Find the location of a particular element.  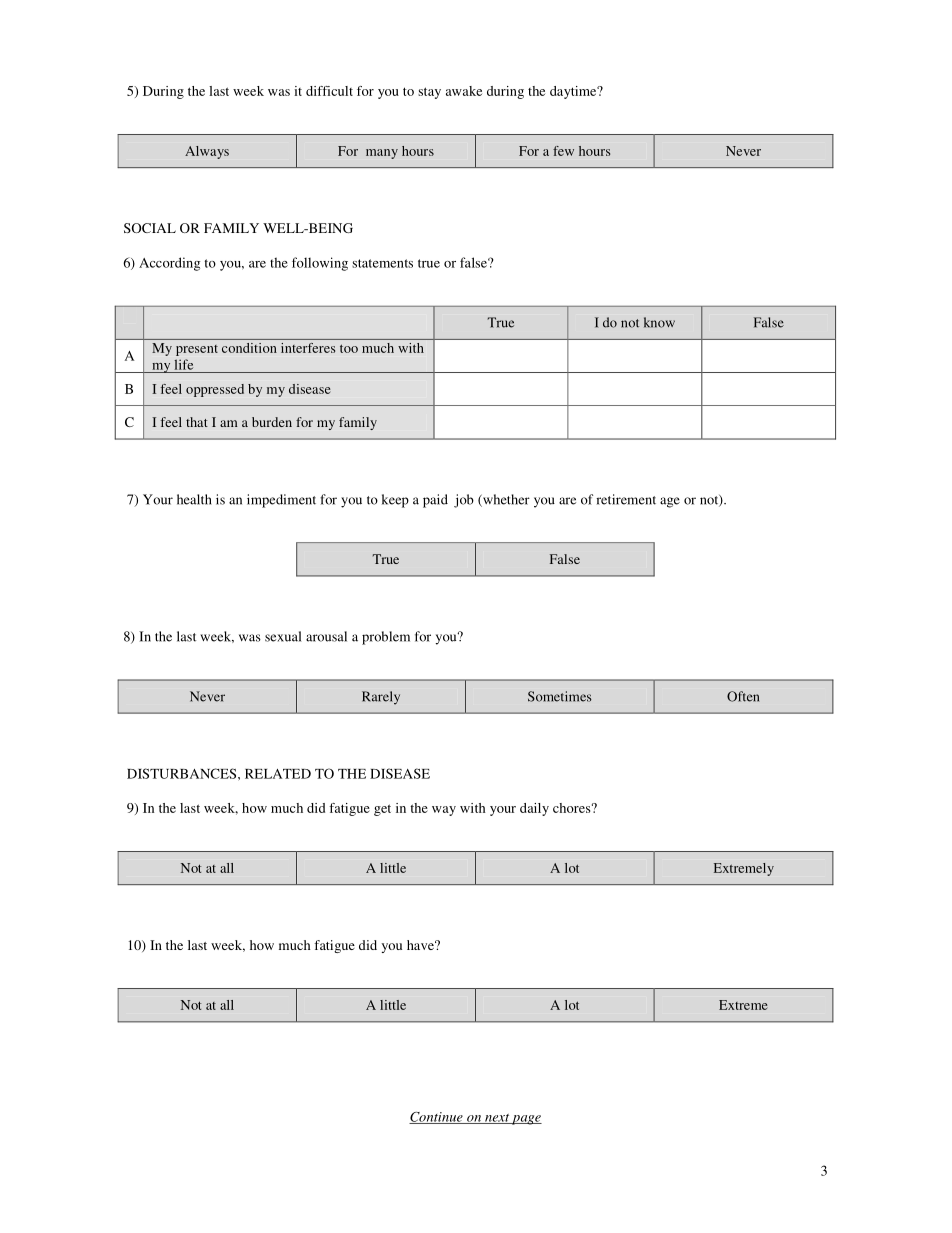

Always is located at coordinates (207, 152).
